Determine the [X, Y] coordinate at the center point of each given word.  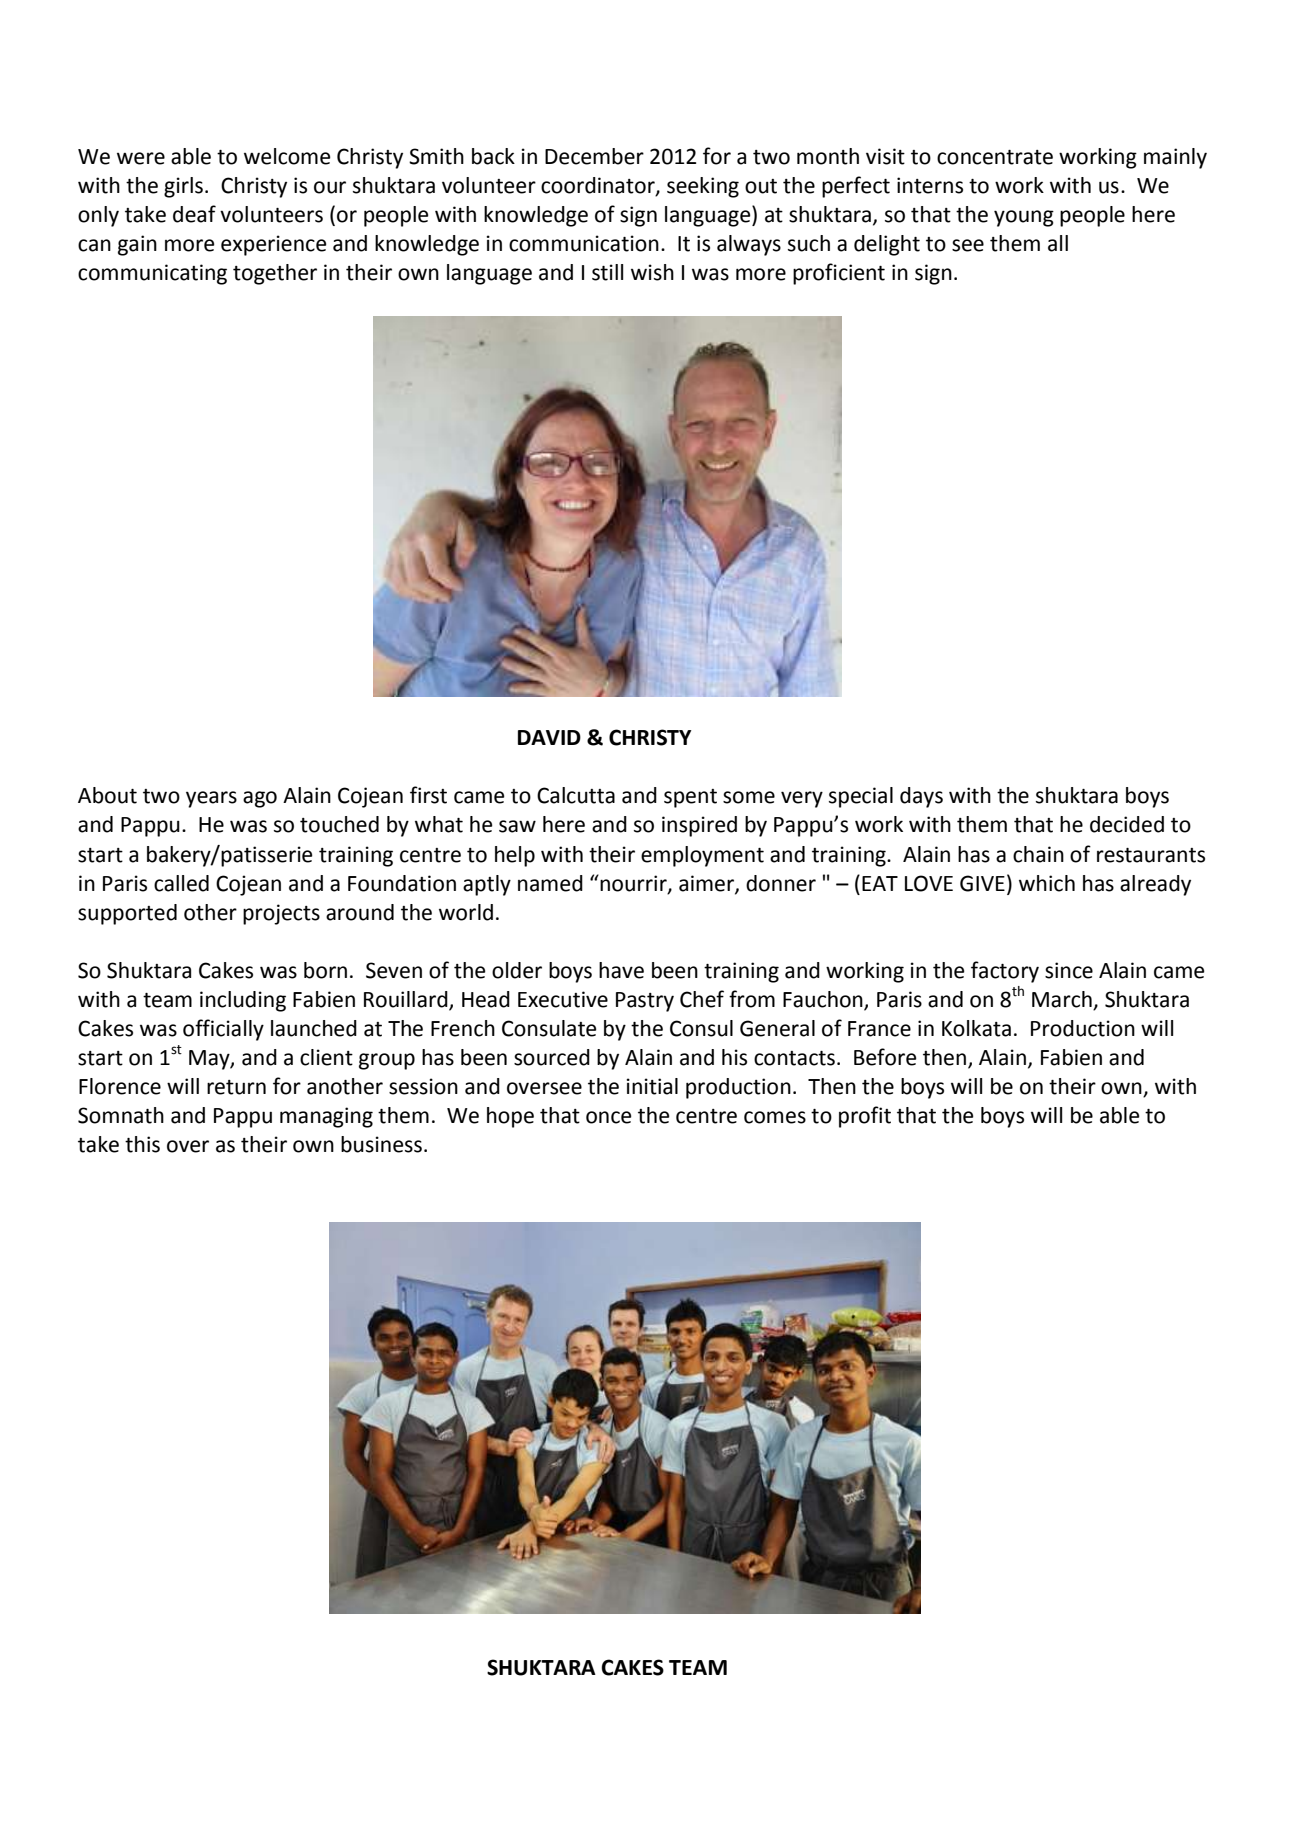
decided [1127, 824]
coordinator [599, 186]
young [1024, 218]
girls [185, 187]
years [211, 799]
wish [652, 272]
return [236, 1087]
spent [690, 798]
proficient [839, 274]
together [275, 274]
